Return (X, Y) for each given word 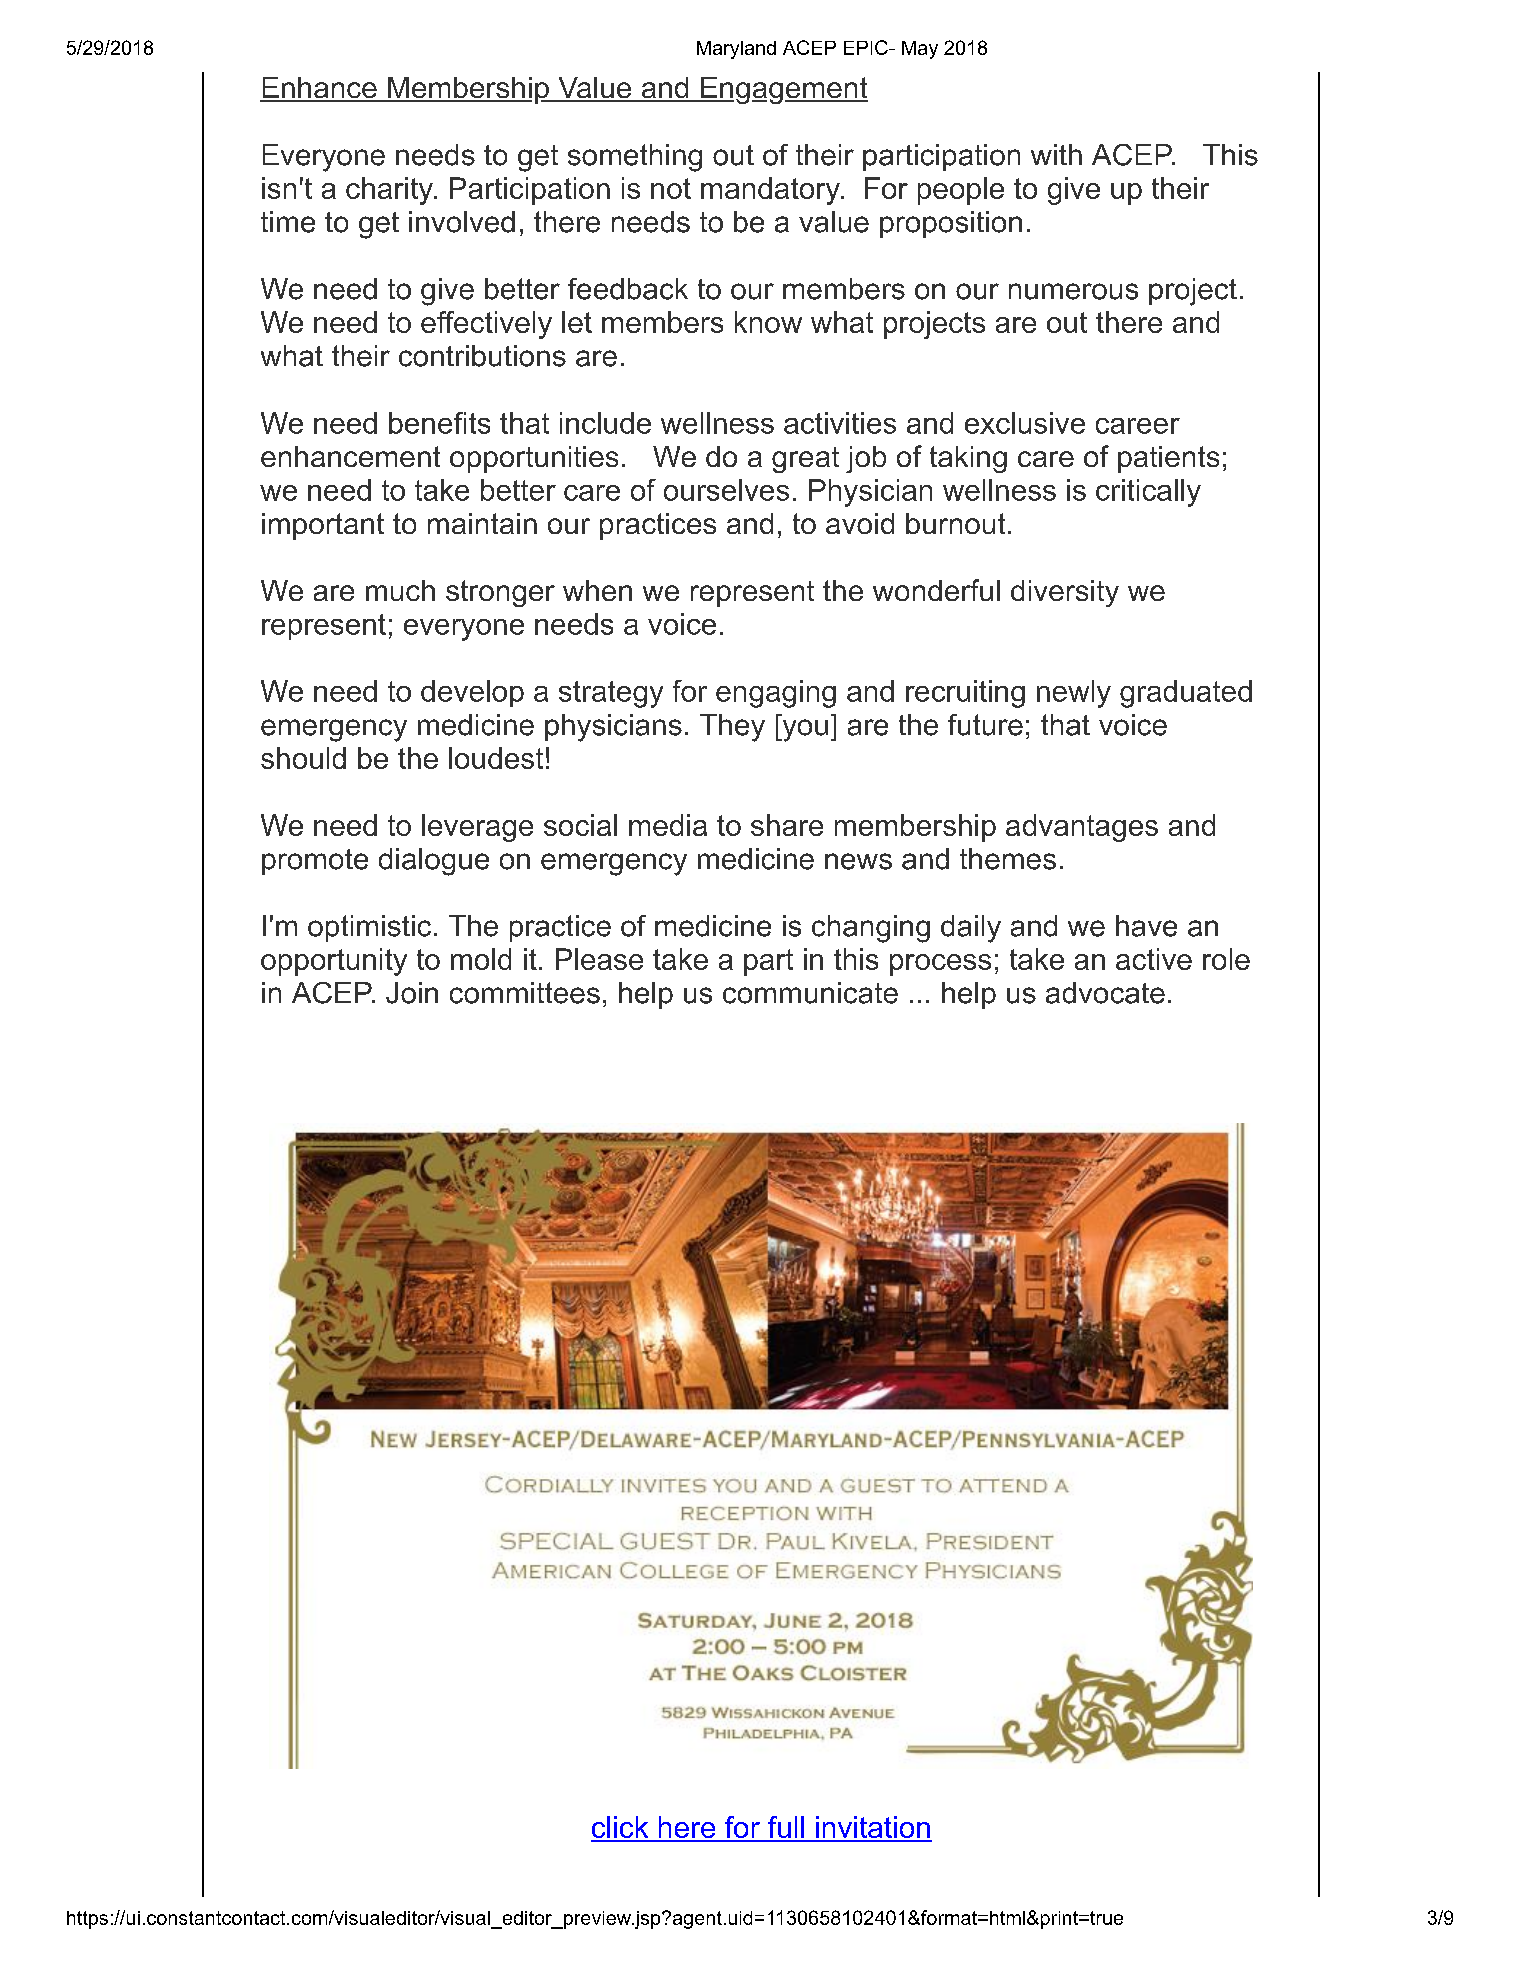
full (786, 1828)
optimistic (369, 928)
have (1146, 926)
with (1056, 154)
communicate (810, 993)
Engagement (783, 90)
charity (390, 191)
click (621, 1828)
